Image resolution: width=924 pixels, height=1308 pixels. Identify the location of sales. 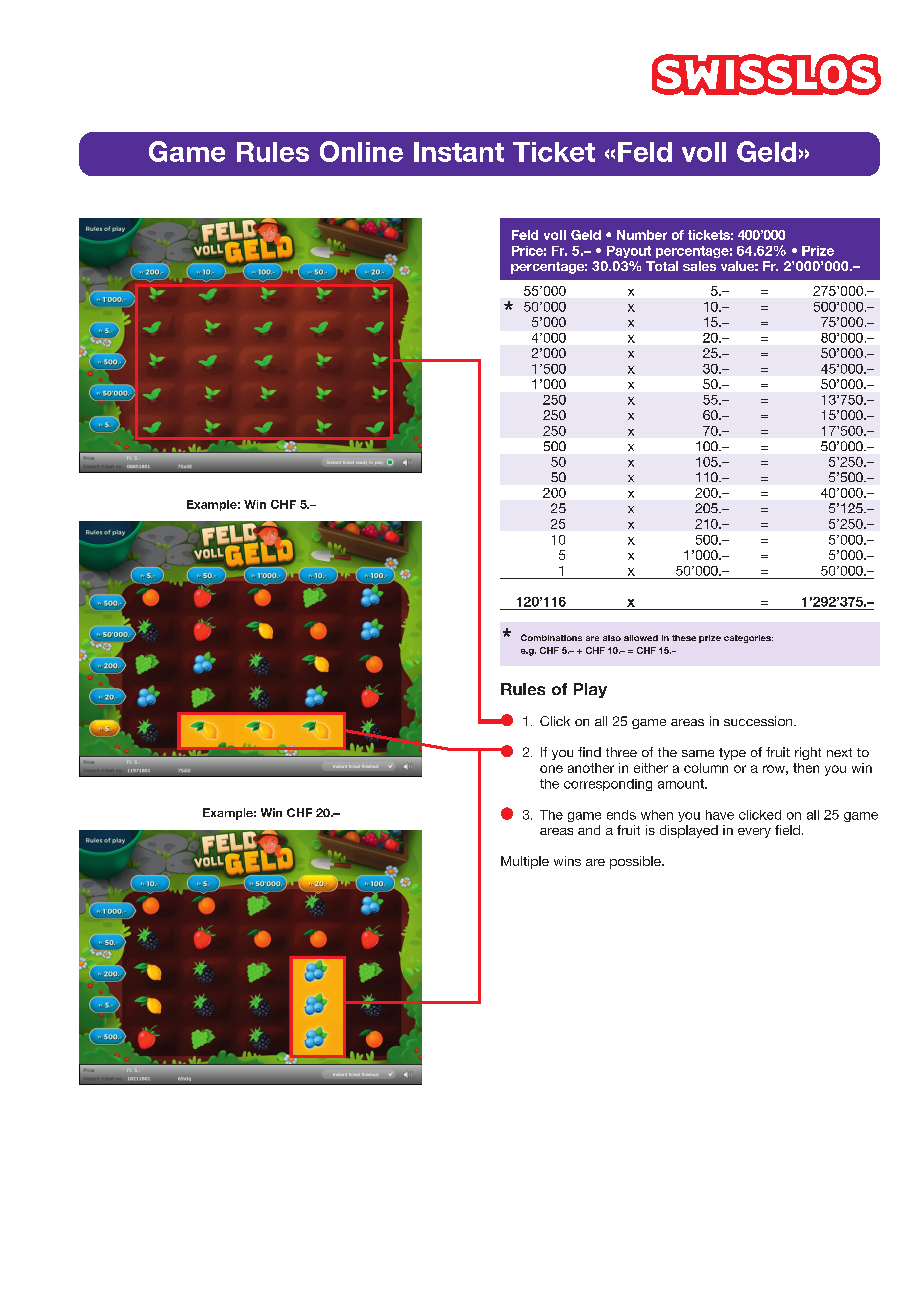
(699, 266).
